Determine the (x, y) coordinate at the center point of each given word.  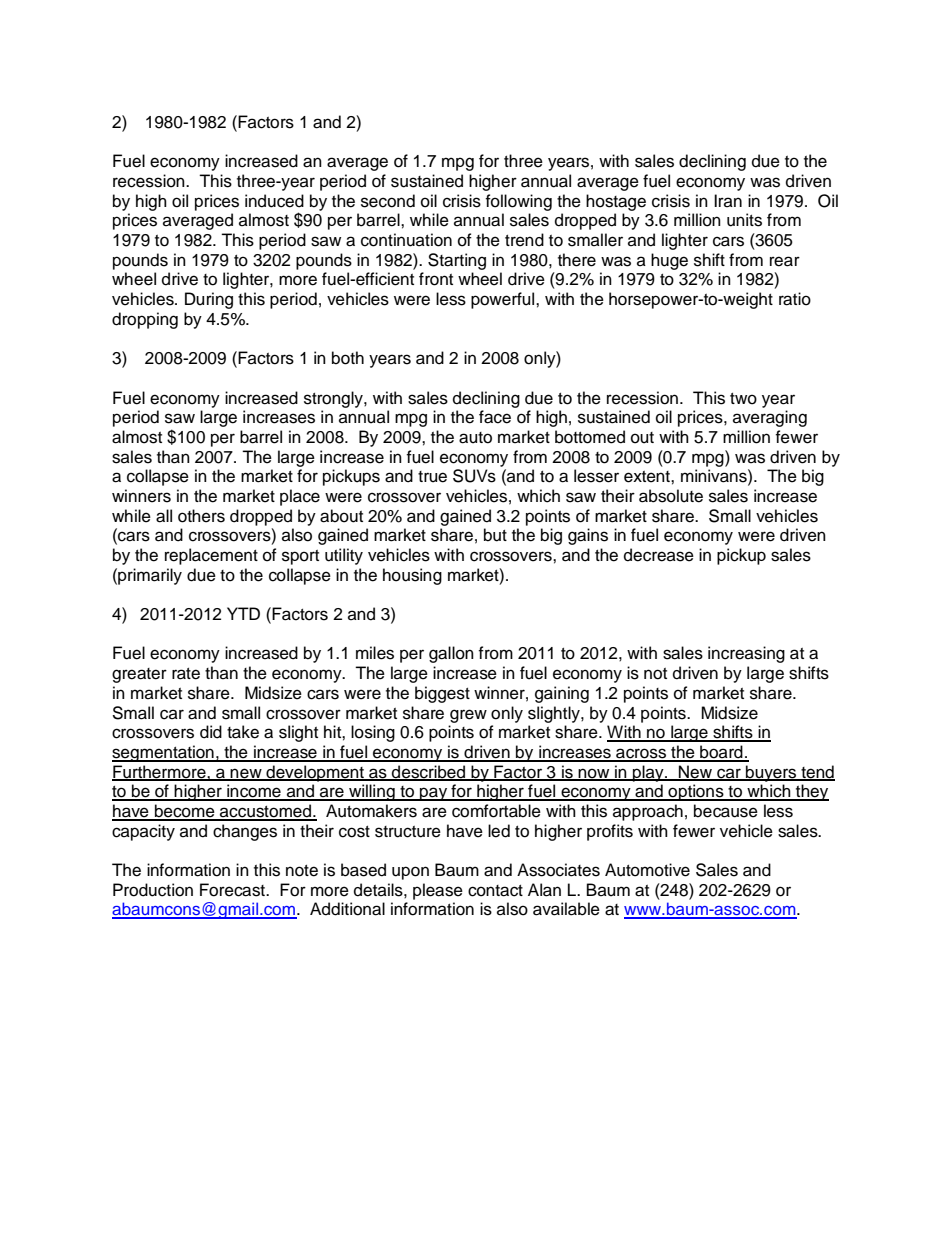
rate (186, 674)
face (495, 417)
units (744, 220)
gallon (451, 654)
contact (495, 891)
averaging (770, 418)
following (518, 202)
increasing (746, 654)
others (201, 516)
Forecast (233, 890)
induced (274, 201)
